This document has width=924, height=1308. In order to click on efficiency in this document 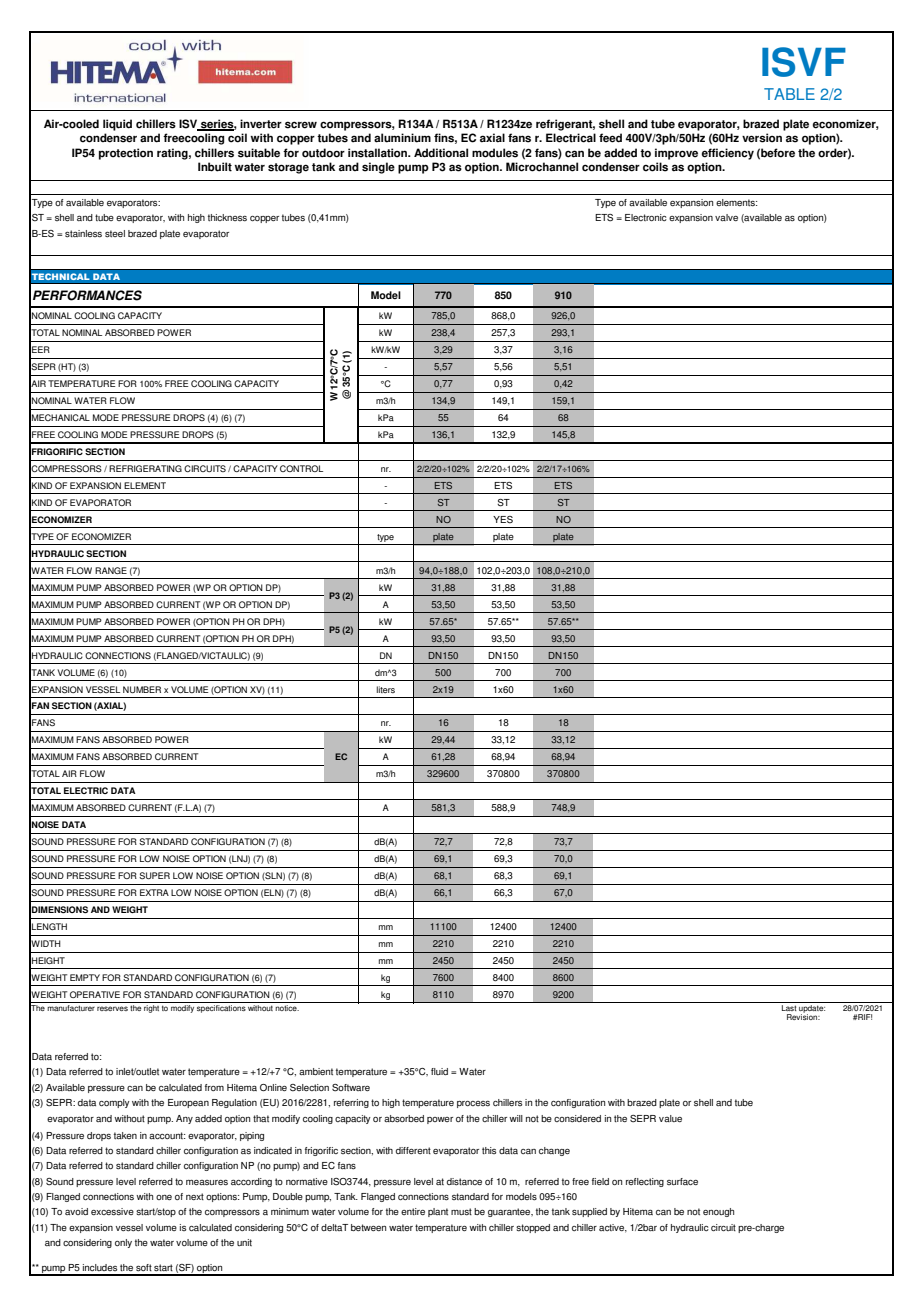, I will do `click(728, 154)`.
